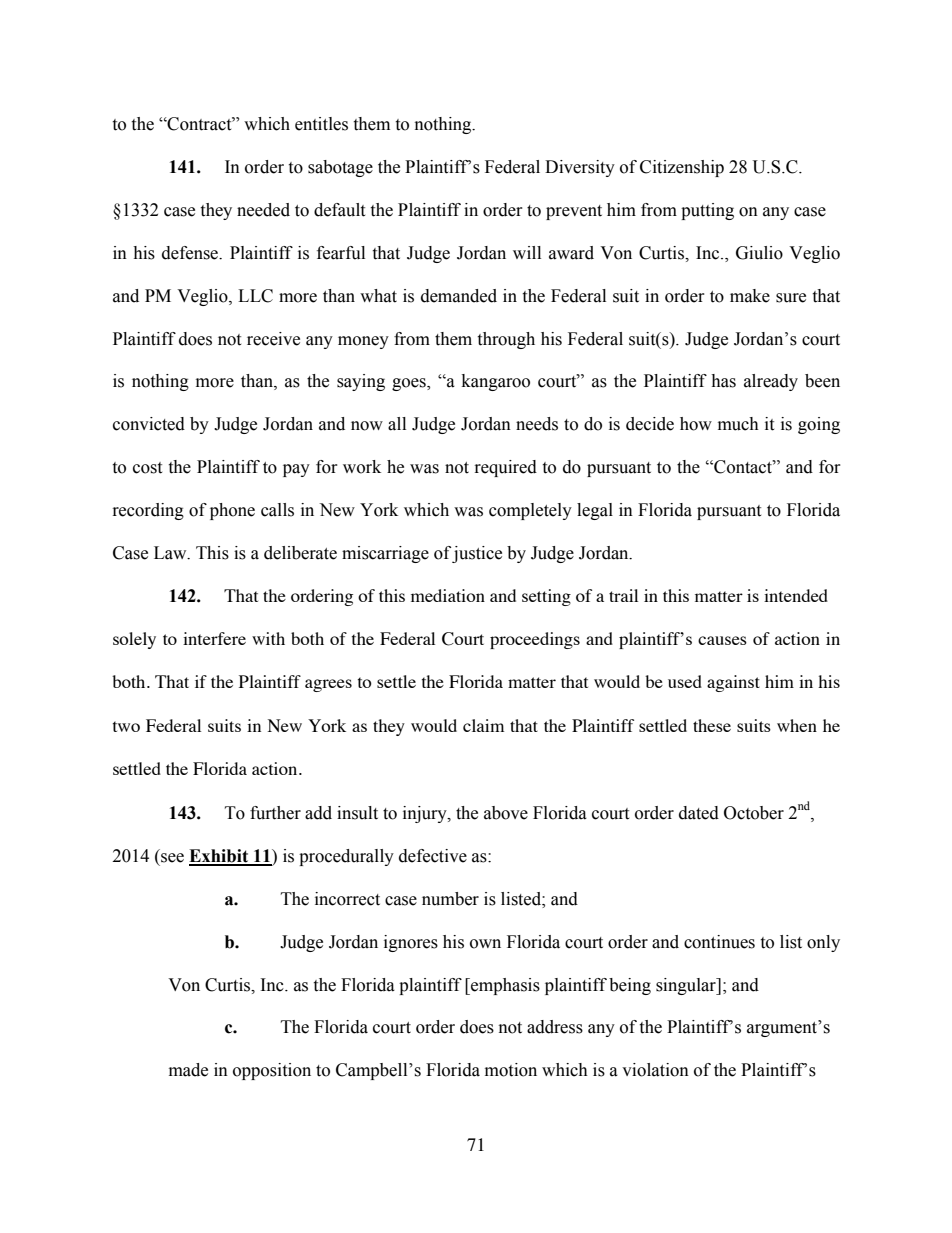  Describe the element at coordinates (580, 168) in the image. I see `Diversity` at that location.
